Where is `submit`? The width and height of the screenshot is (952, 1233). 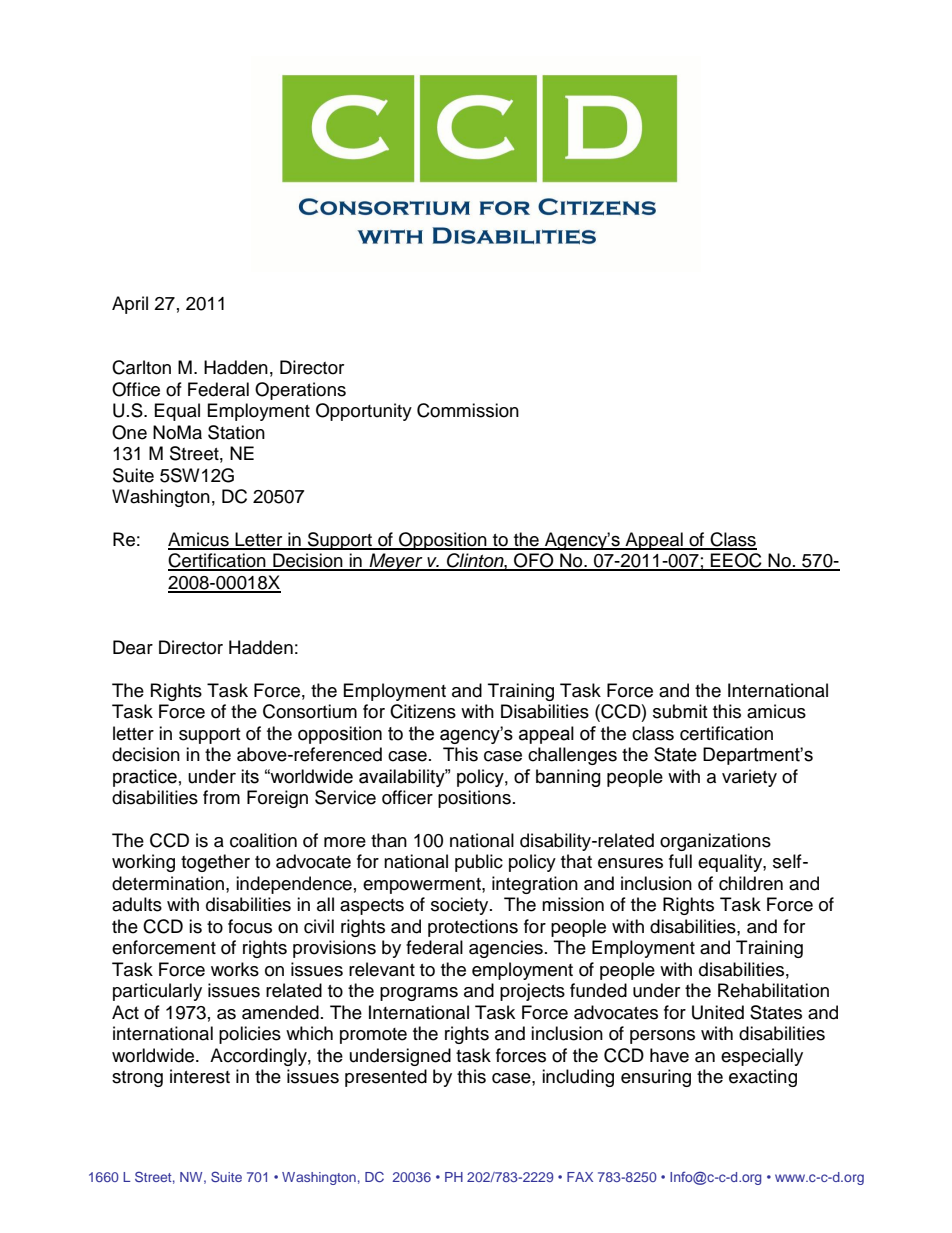 submit is located at coordinates (680, 711).
